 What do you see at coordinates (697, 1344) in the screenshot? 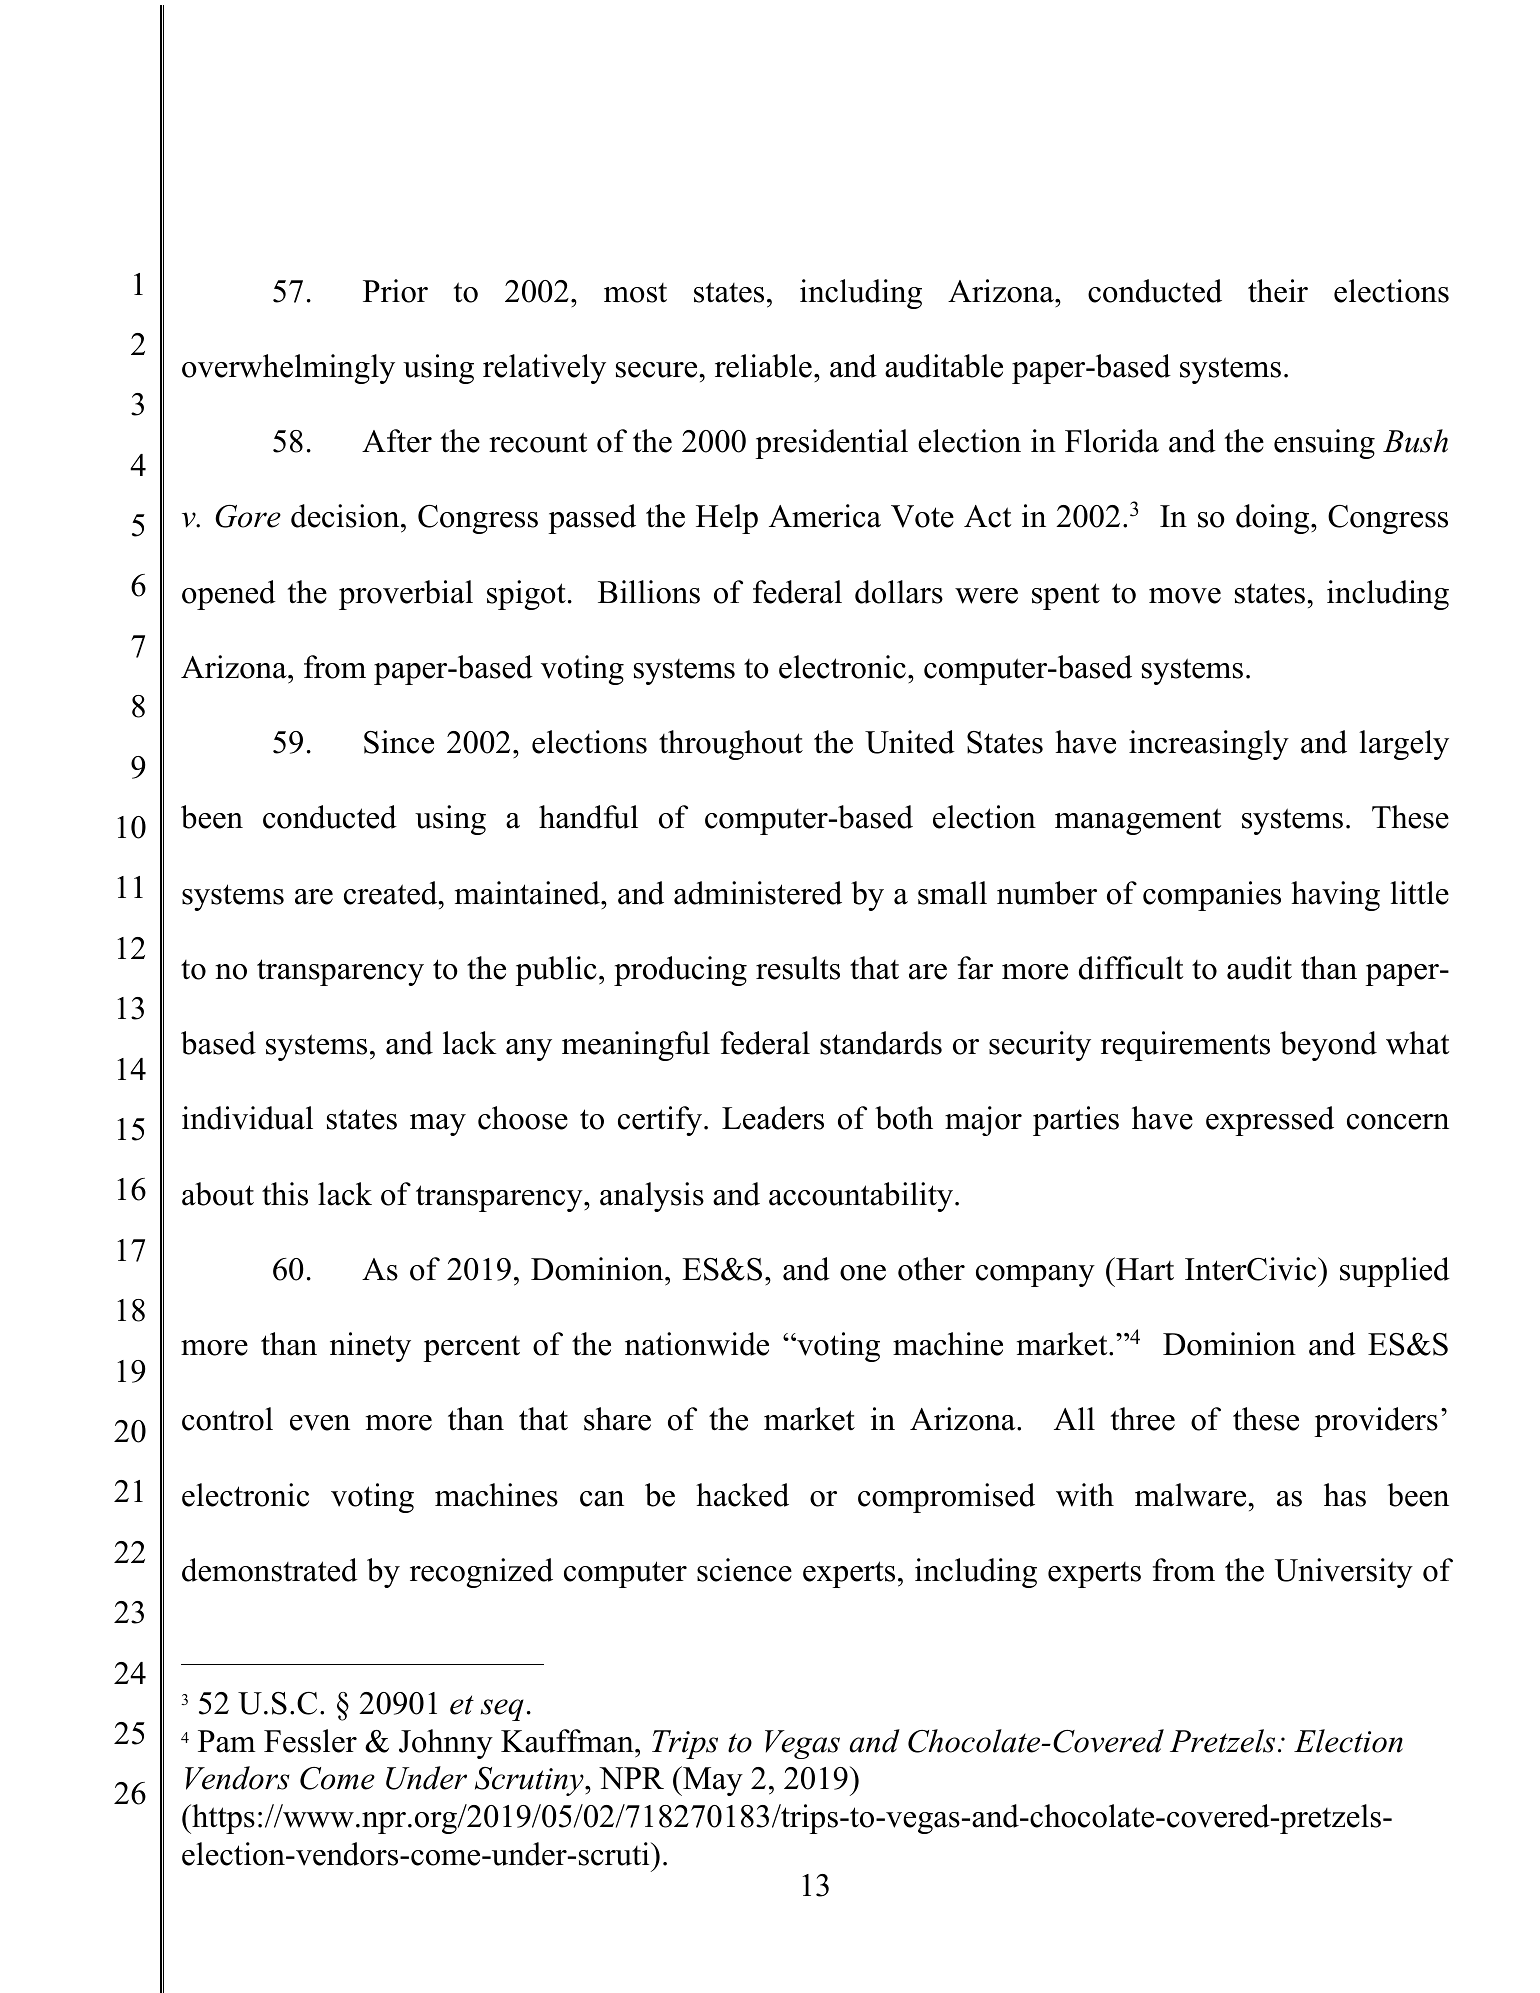
I see `nationwide` at bounding box center [697, 1344].
